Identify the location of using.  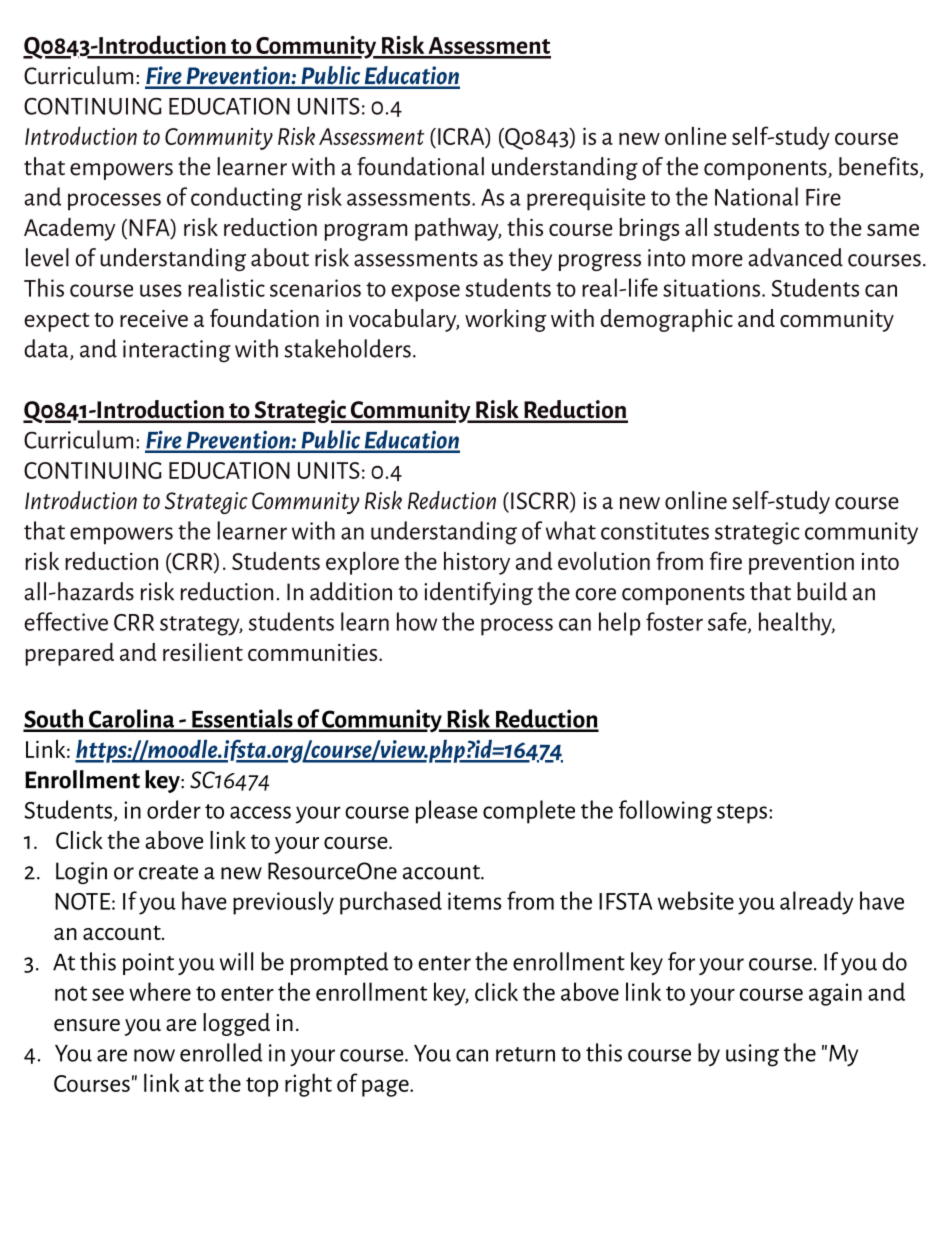
(752, 1055).
